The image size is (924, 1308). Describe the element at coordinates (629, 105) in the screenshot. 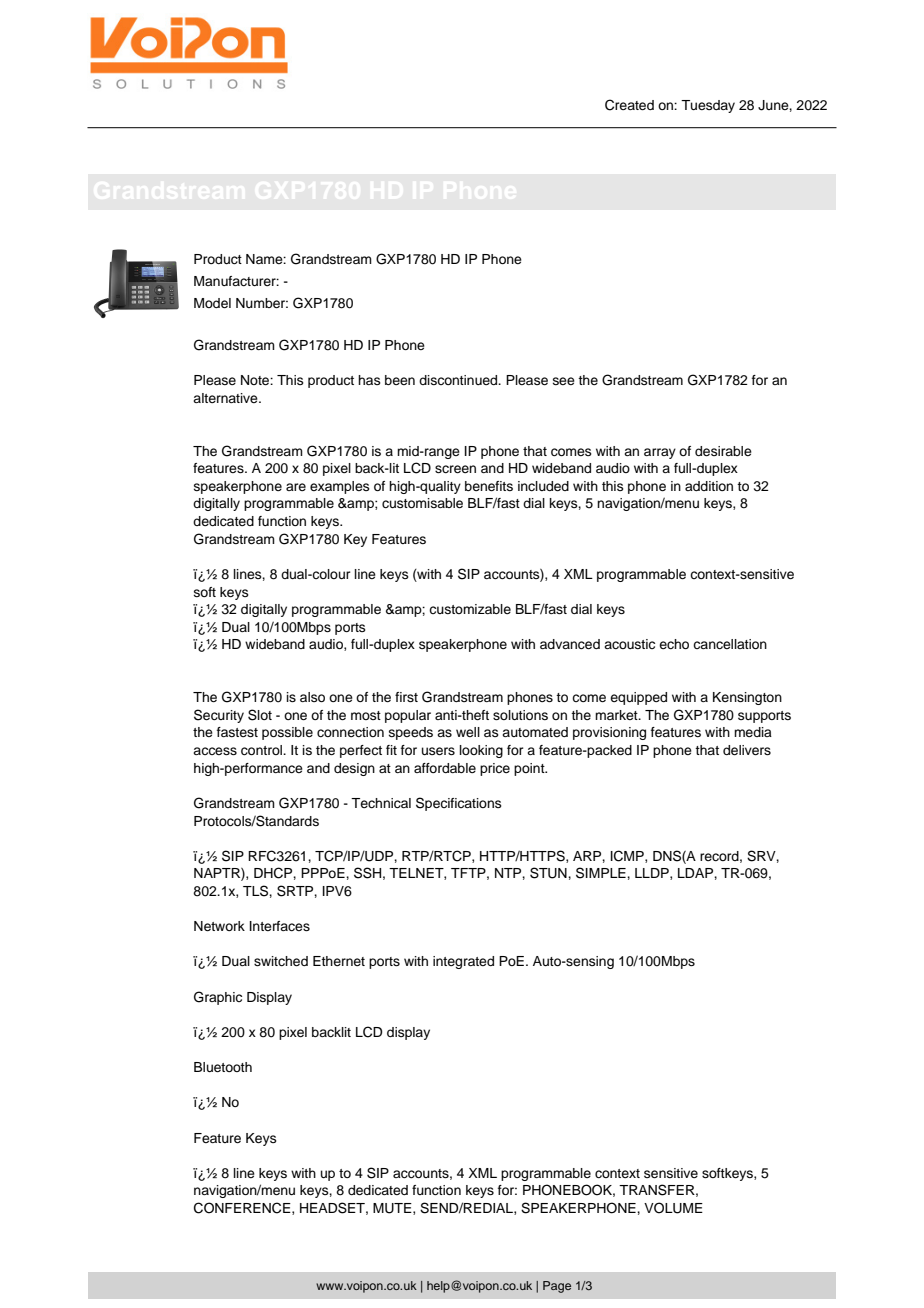

I see `Created` at that location.
